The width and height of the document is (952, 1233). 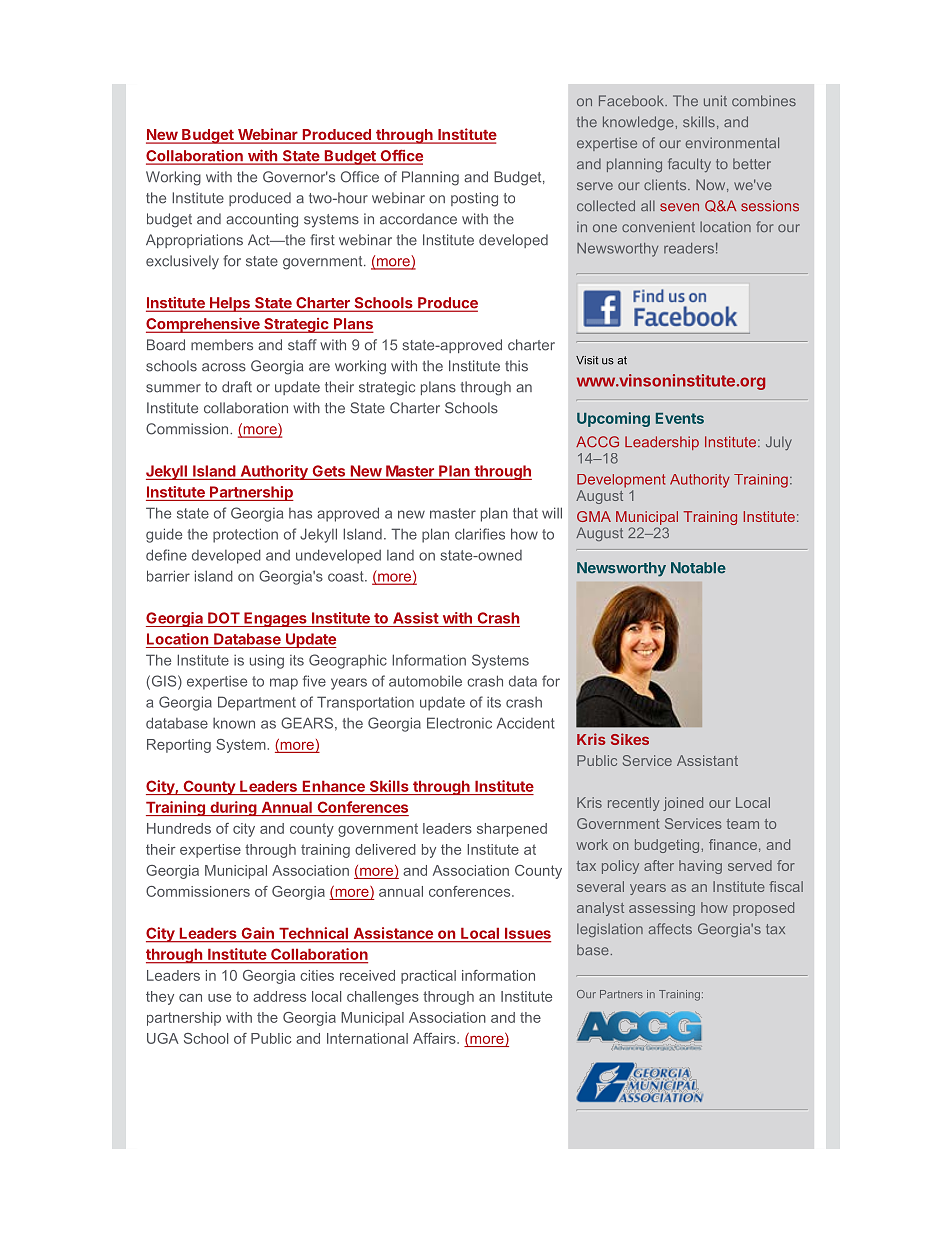 What do you see at coordinates (474, 199) in the document?
I see `posting` at bounding box center [474, 199].
